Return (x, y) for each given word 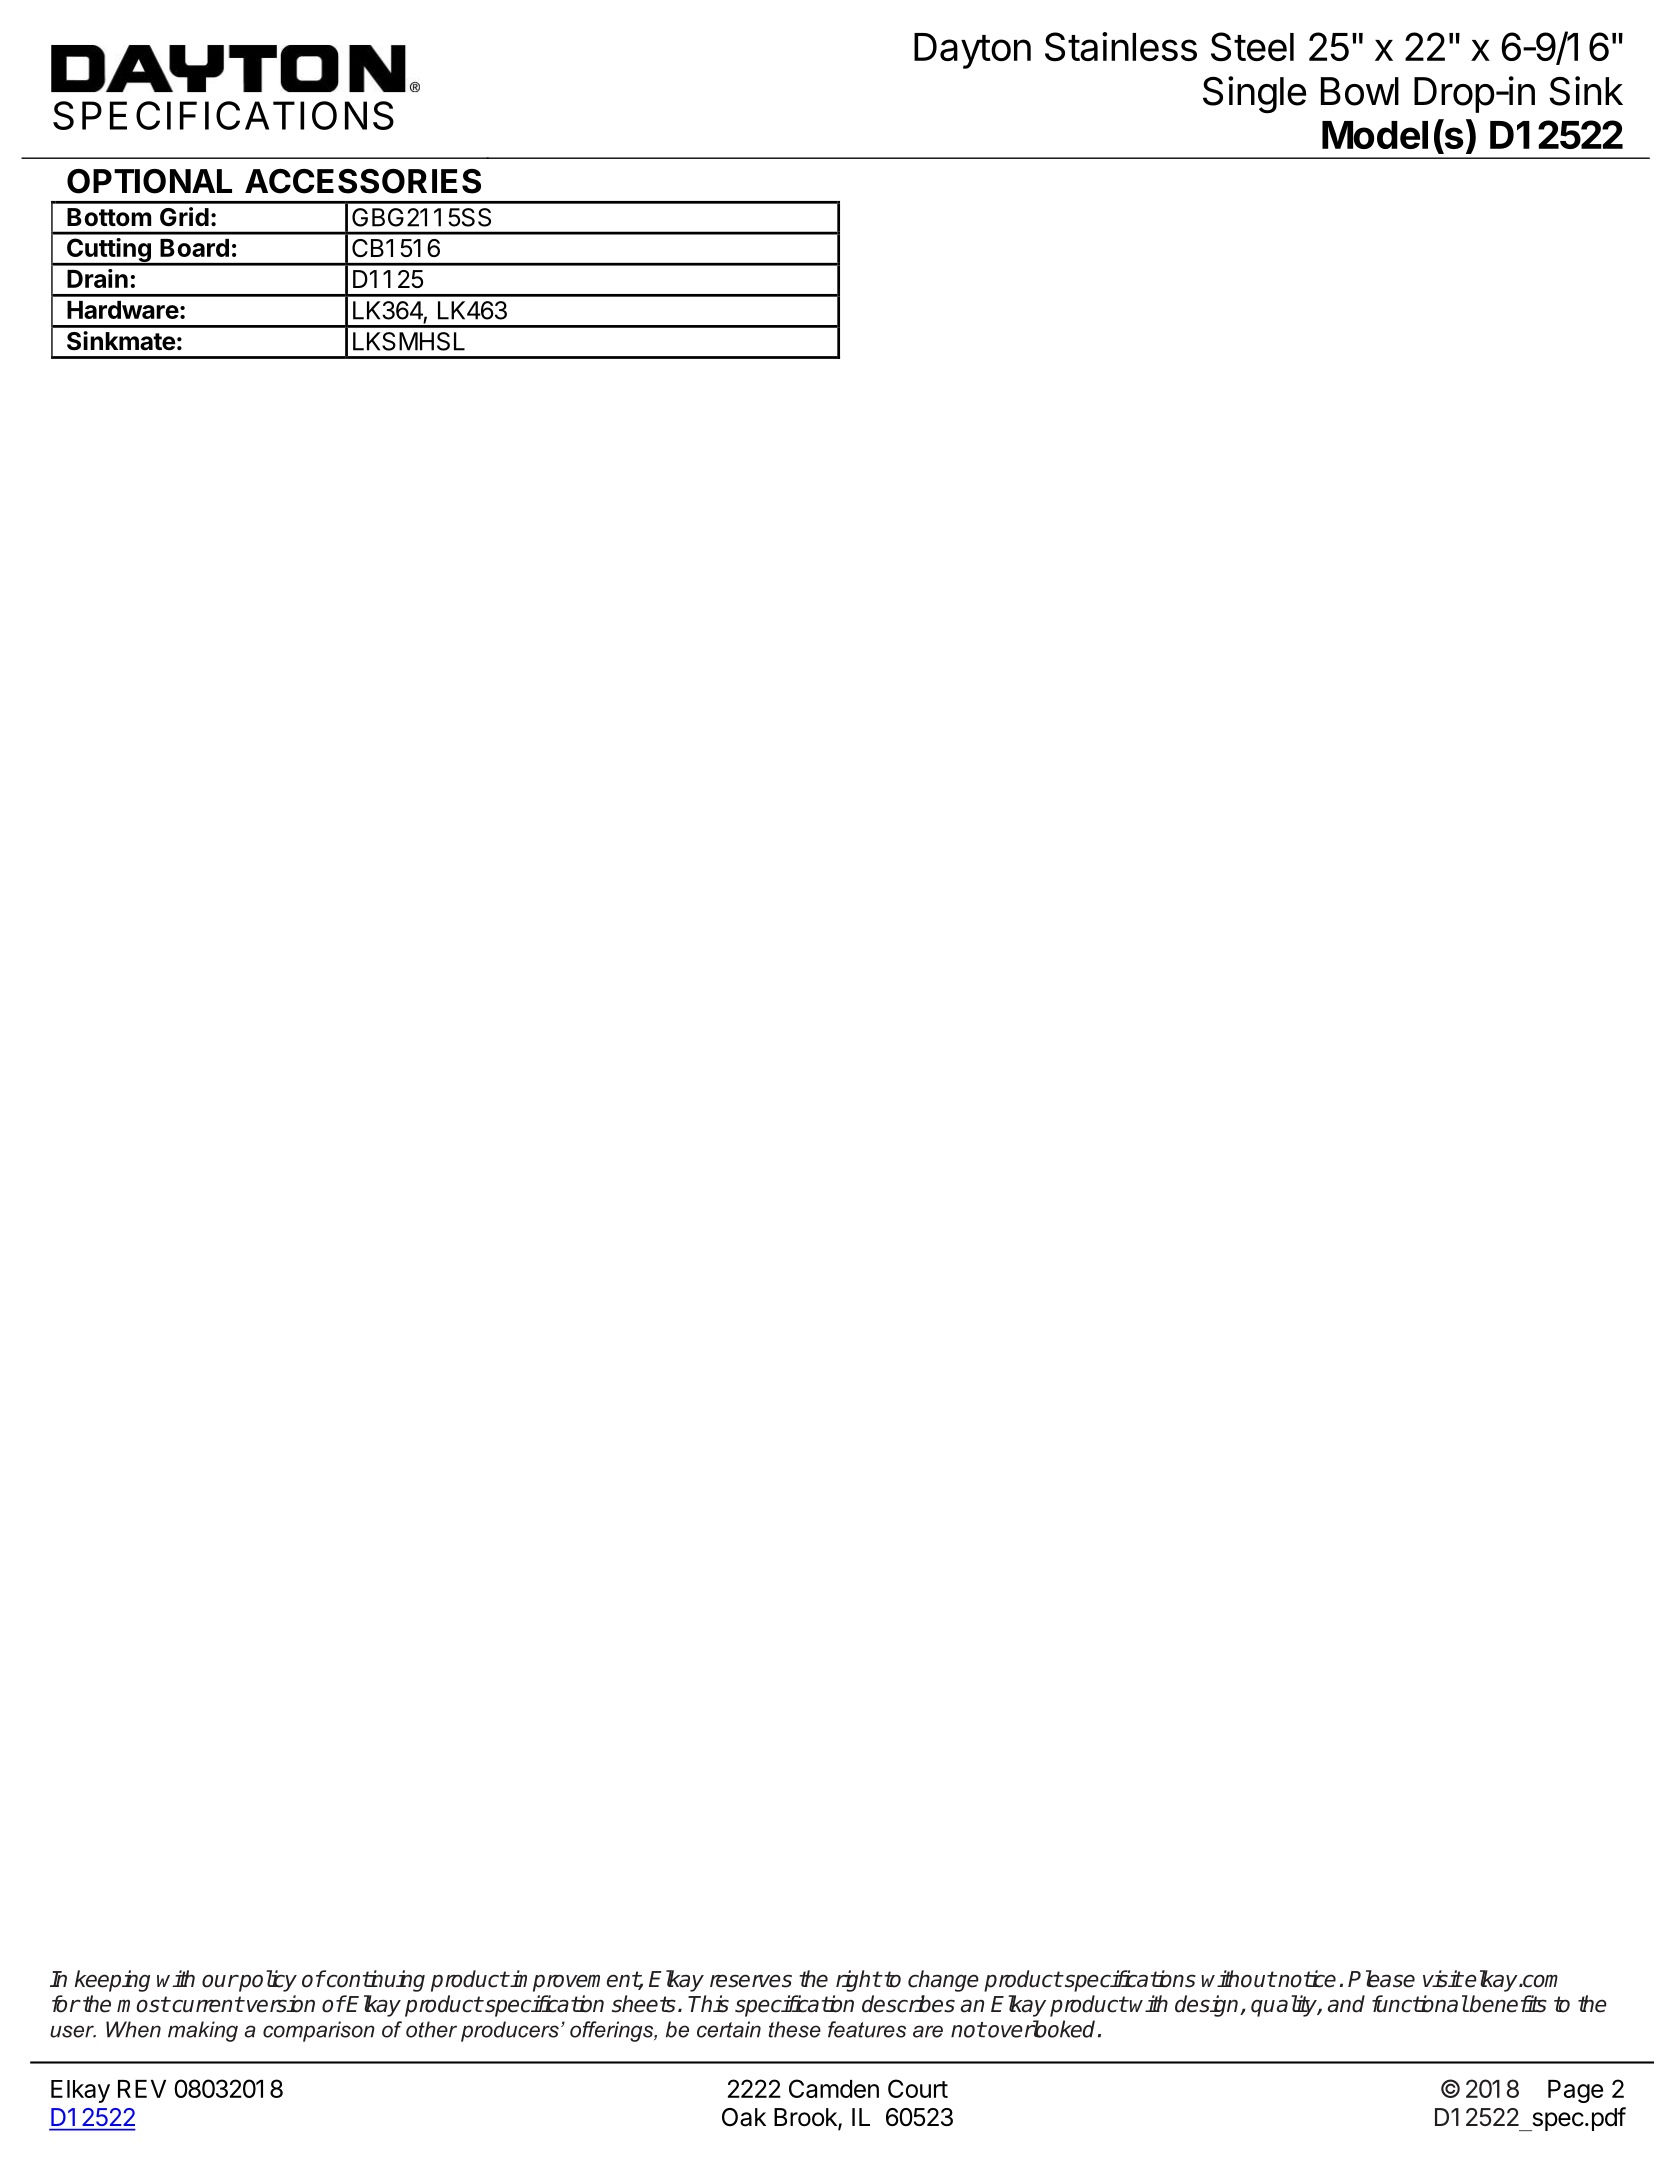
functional (1420, 2004)
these (794, 2029)
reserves (751, 1981)
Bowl (1360, 91)
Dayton (972, 51)
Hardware (123, 310)
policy (267, 1981)
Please (1381, 1979)
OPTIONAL (149, 181)
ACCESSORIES (363, 181)
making (203, 2031)
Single (1254, 95)
